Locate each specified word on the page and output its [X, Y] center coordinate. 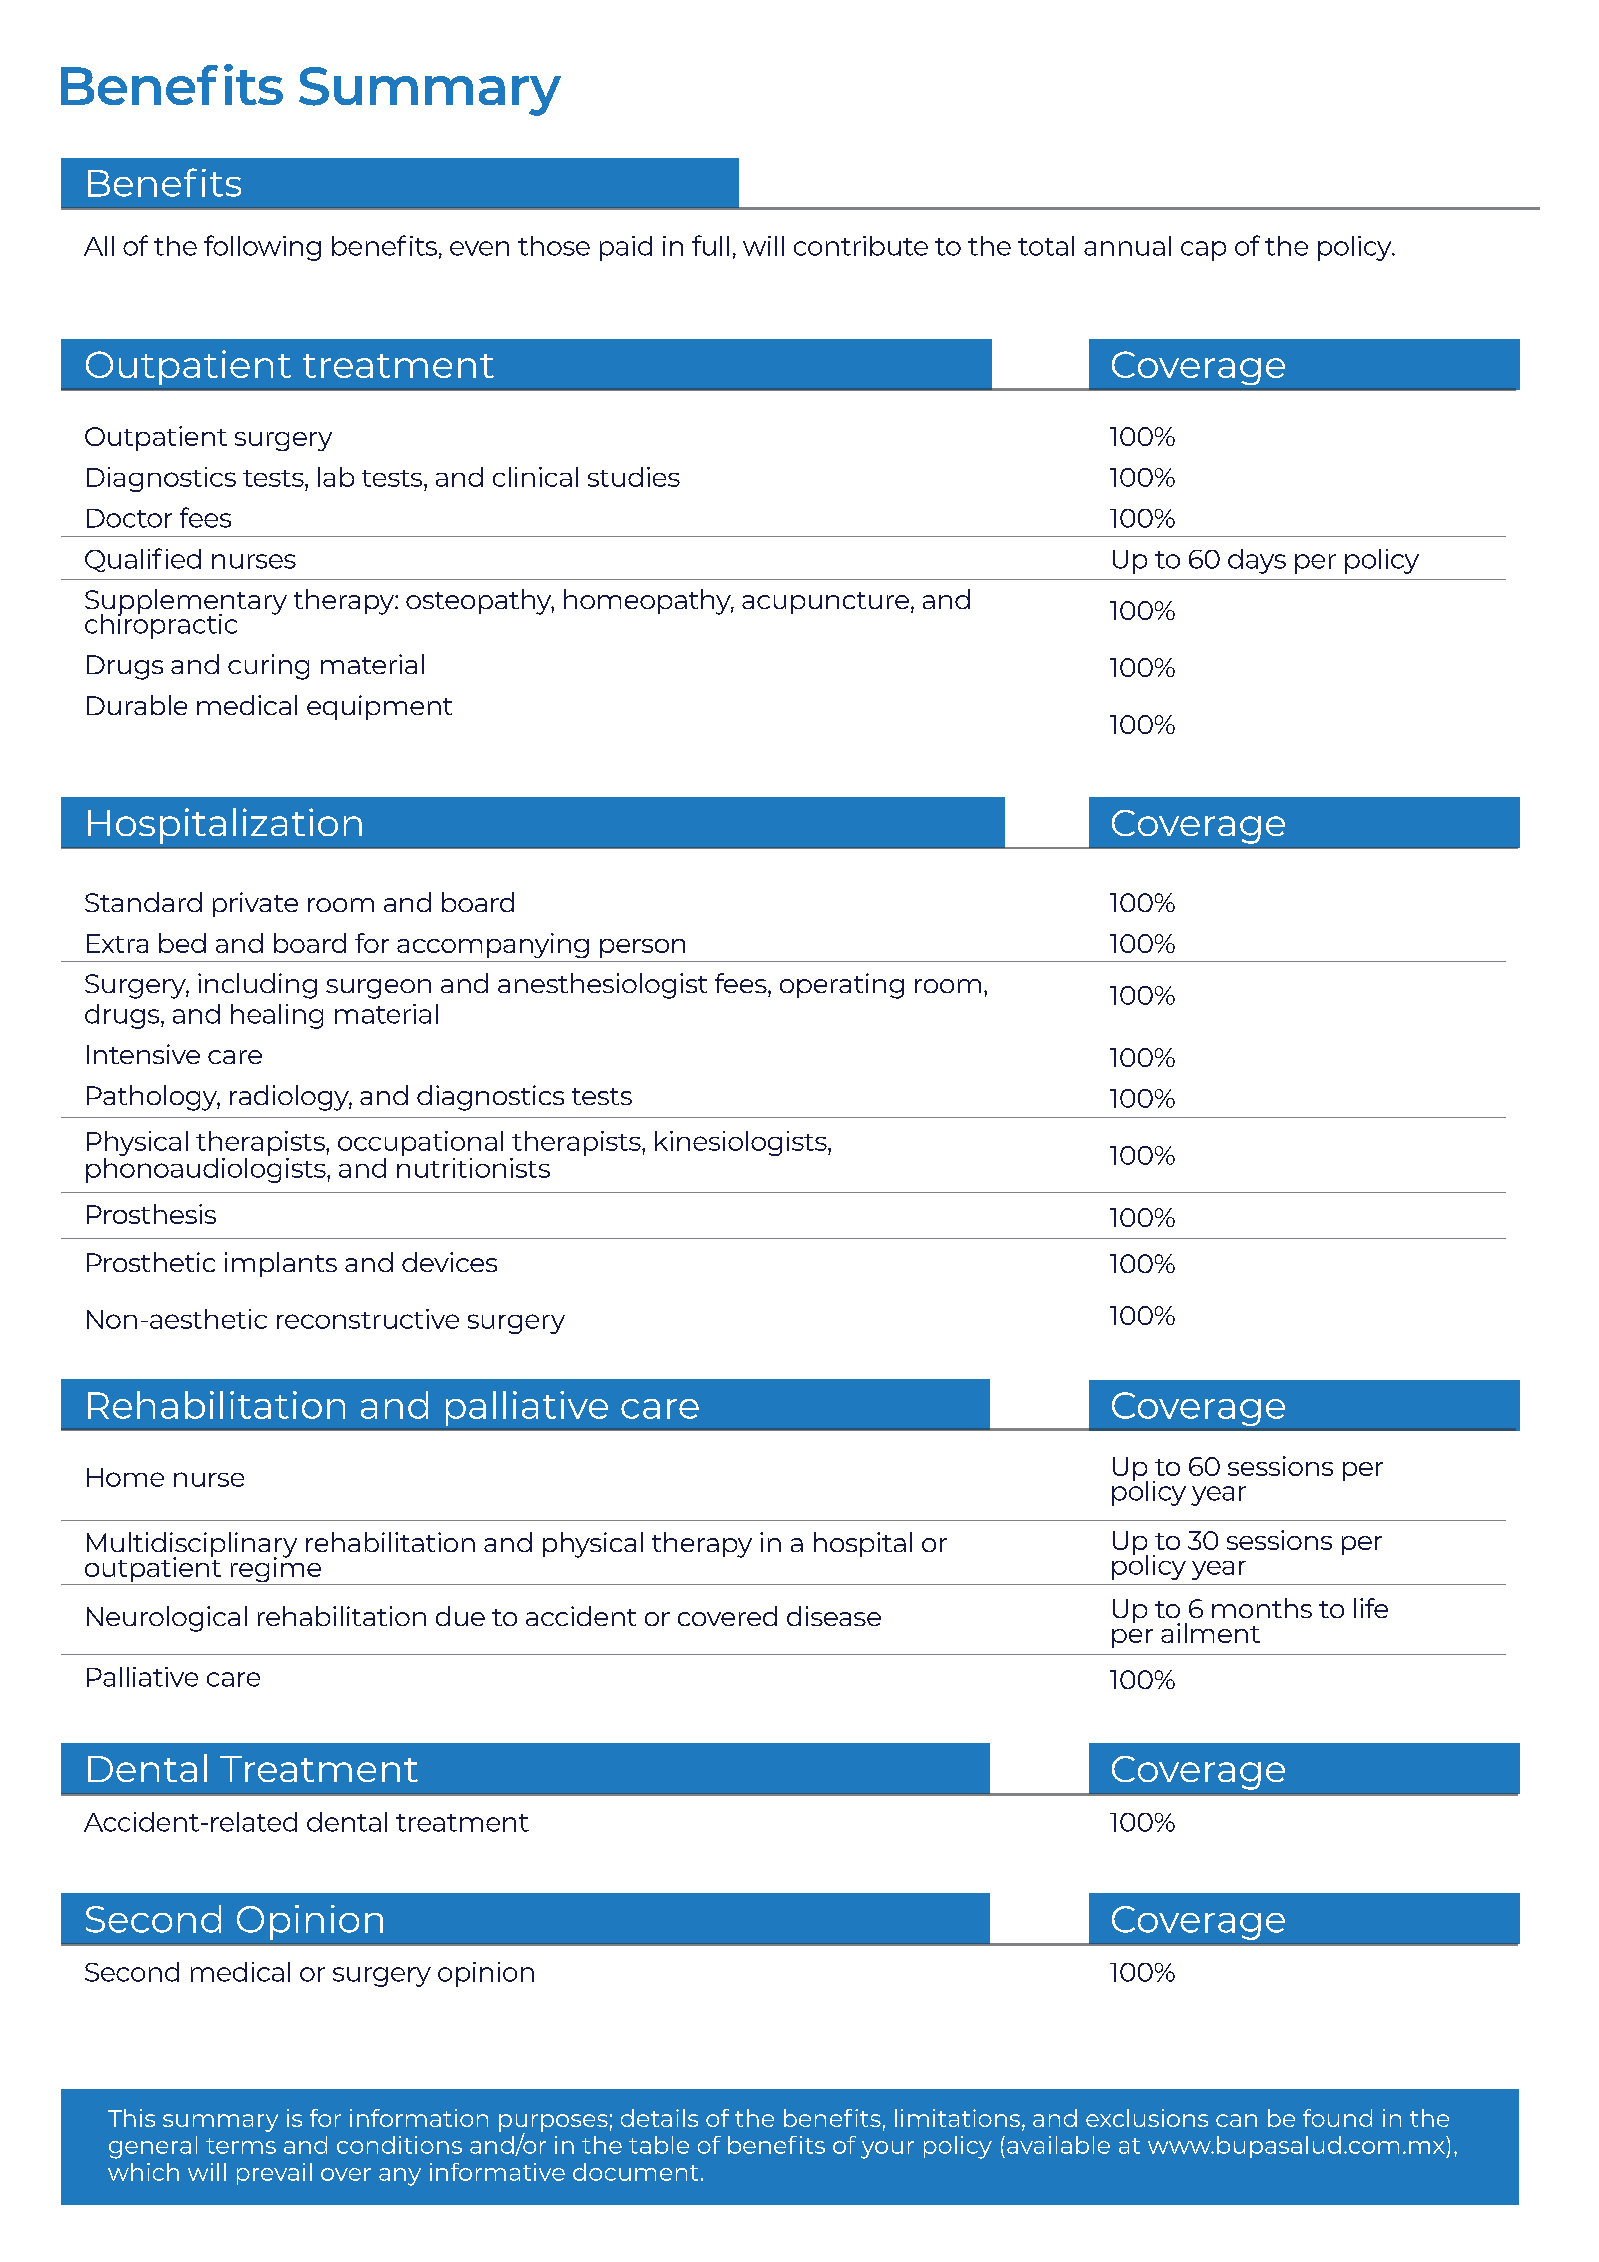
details [659, 2118]
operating [842, 986]
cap [1203, 251]
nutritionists [473, 1166]
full [710, 245]
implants [281, 1264]
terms [241, 2146]
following [262, 248]
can [1236, 2120]
